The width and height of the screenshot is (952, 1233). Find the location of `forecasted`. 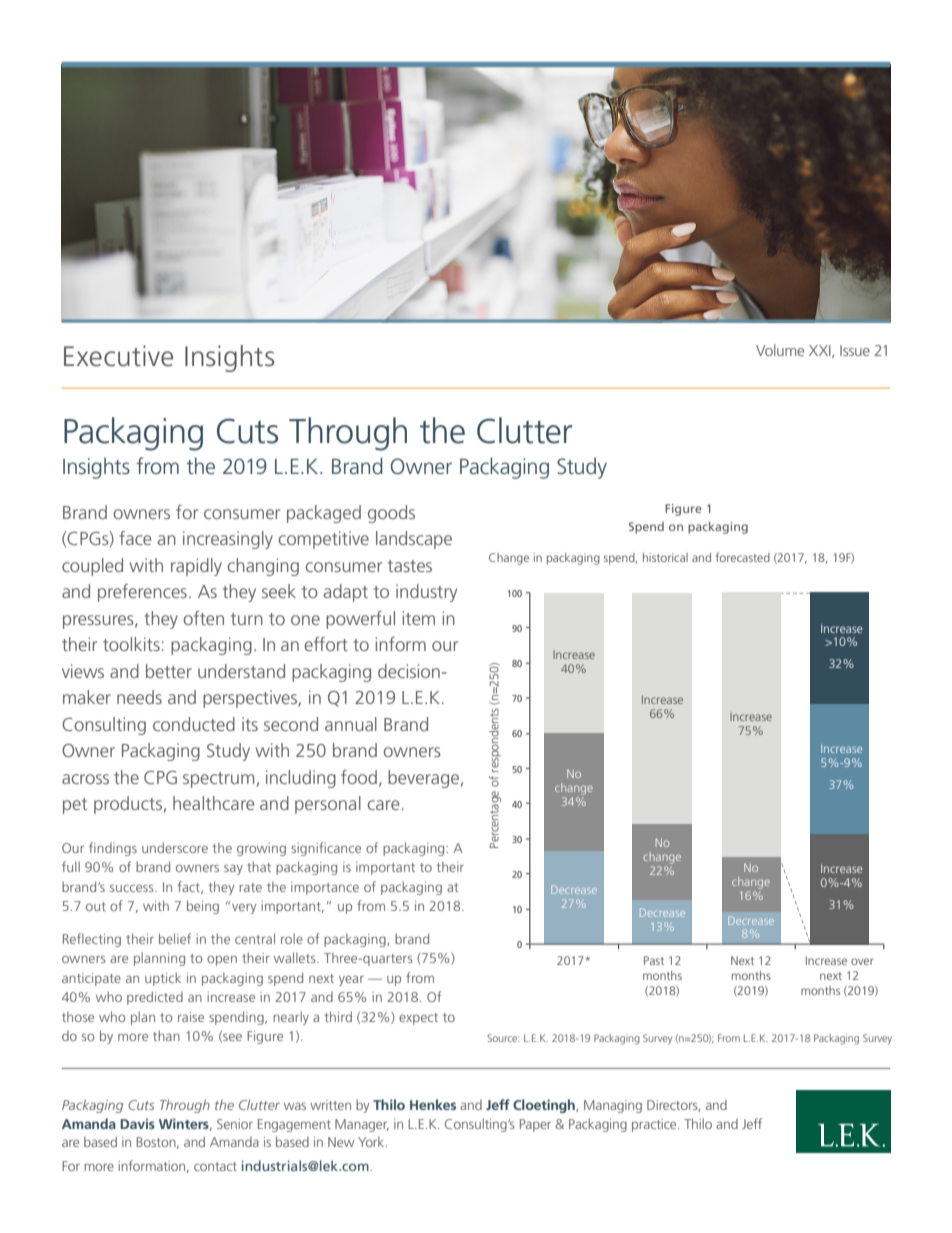

forecasted is located at coordinates (743, 557).
